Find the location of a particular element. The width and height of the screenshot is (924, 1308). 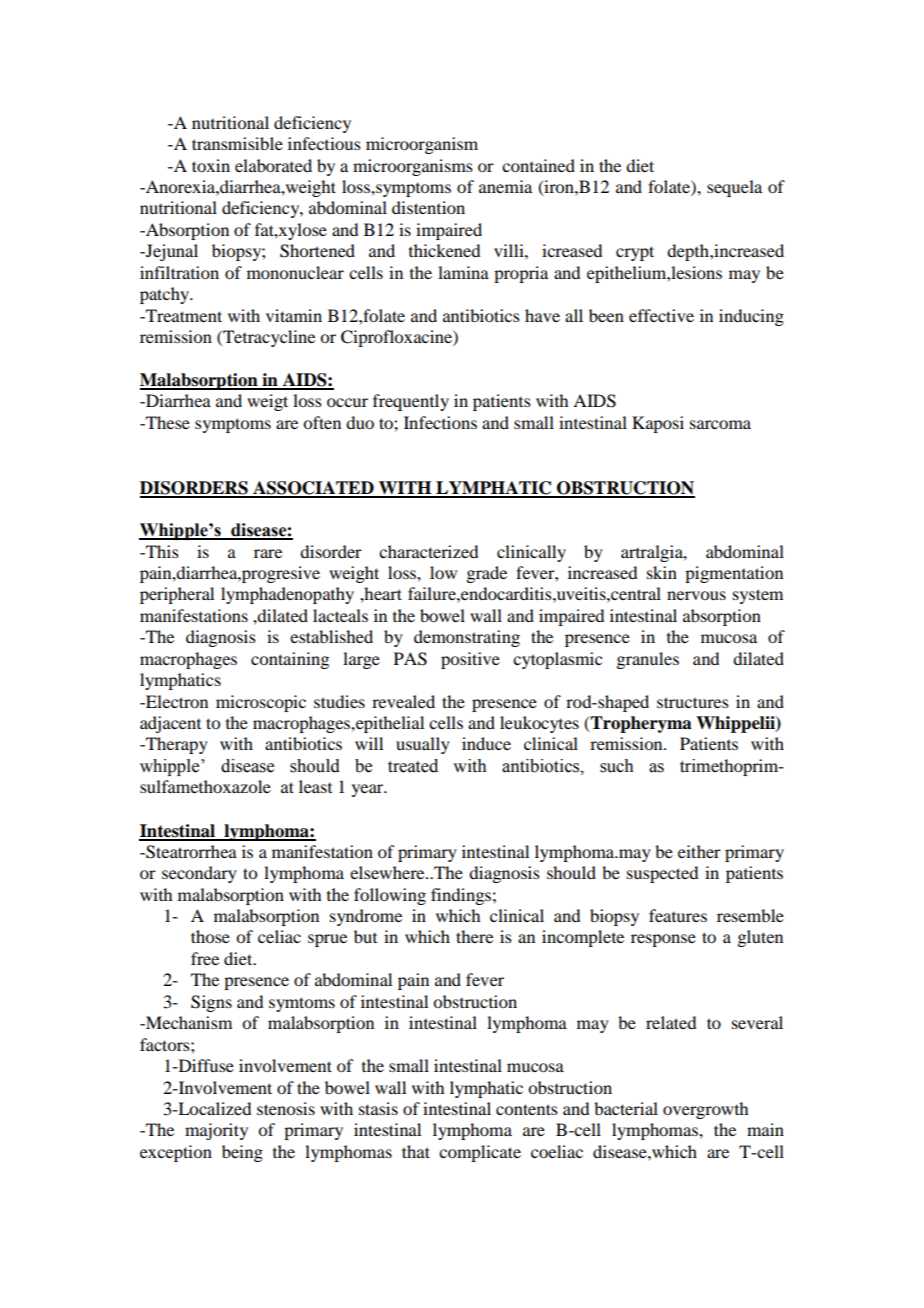

either is located at coordinates (699, 851).
